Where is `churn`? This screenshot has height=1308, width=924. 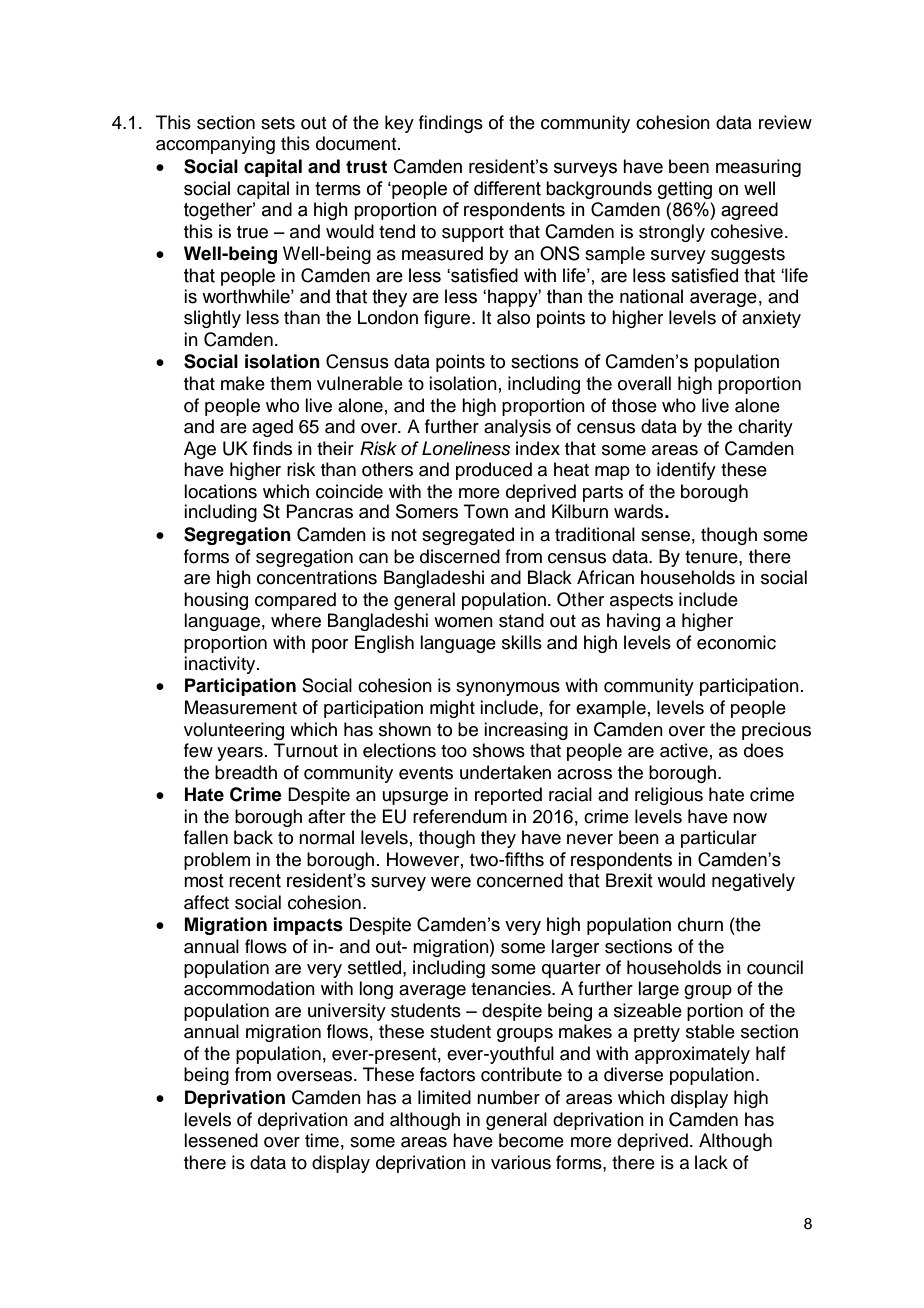
churn is located at coordinates (700, 924).
